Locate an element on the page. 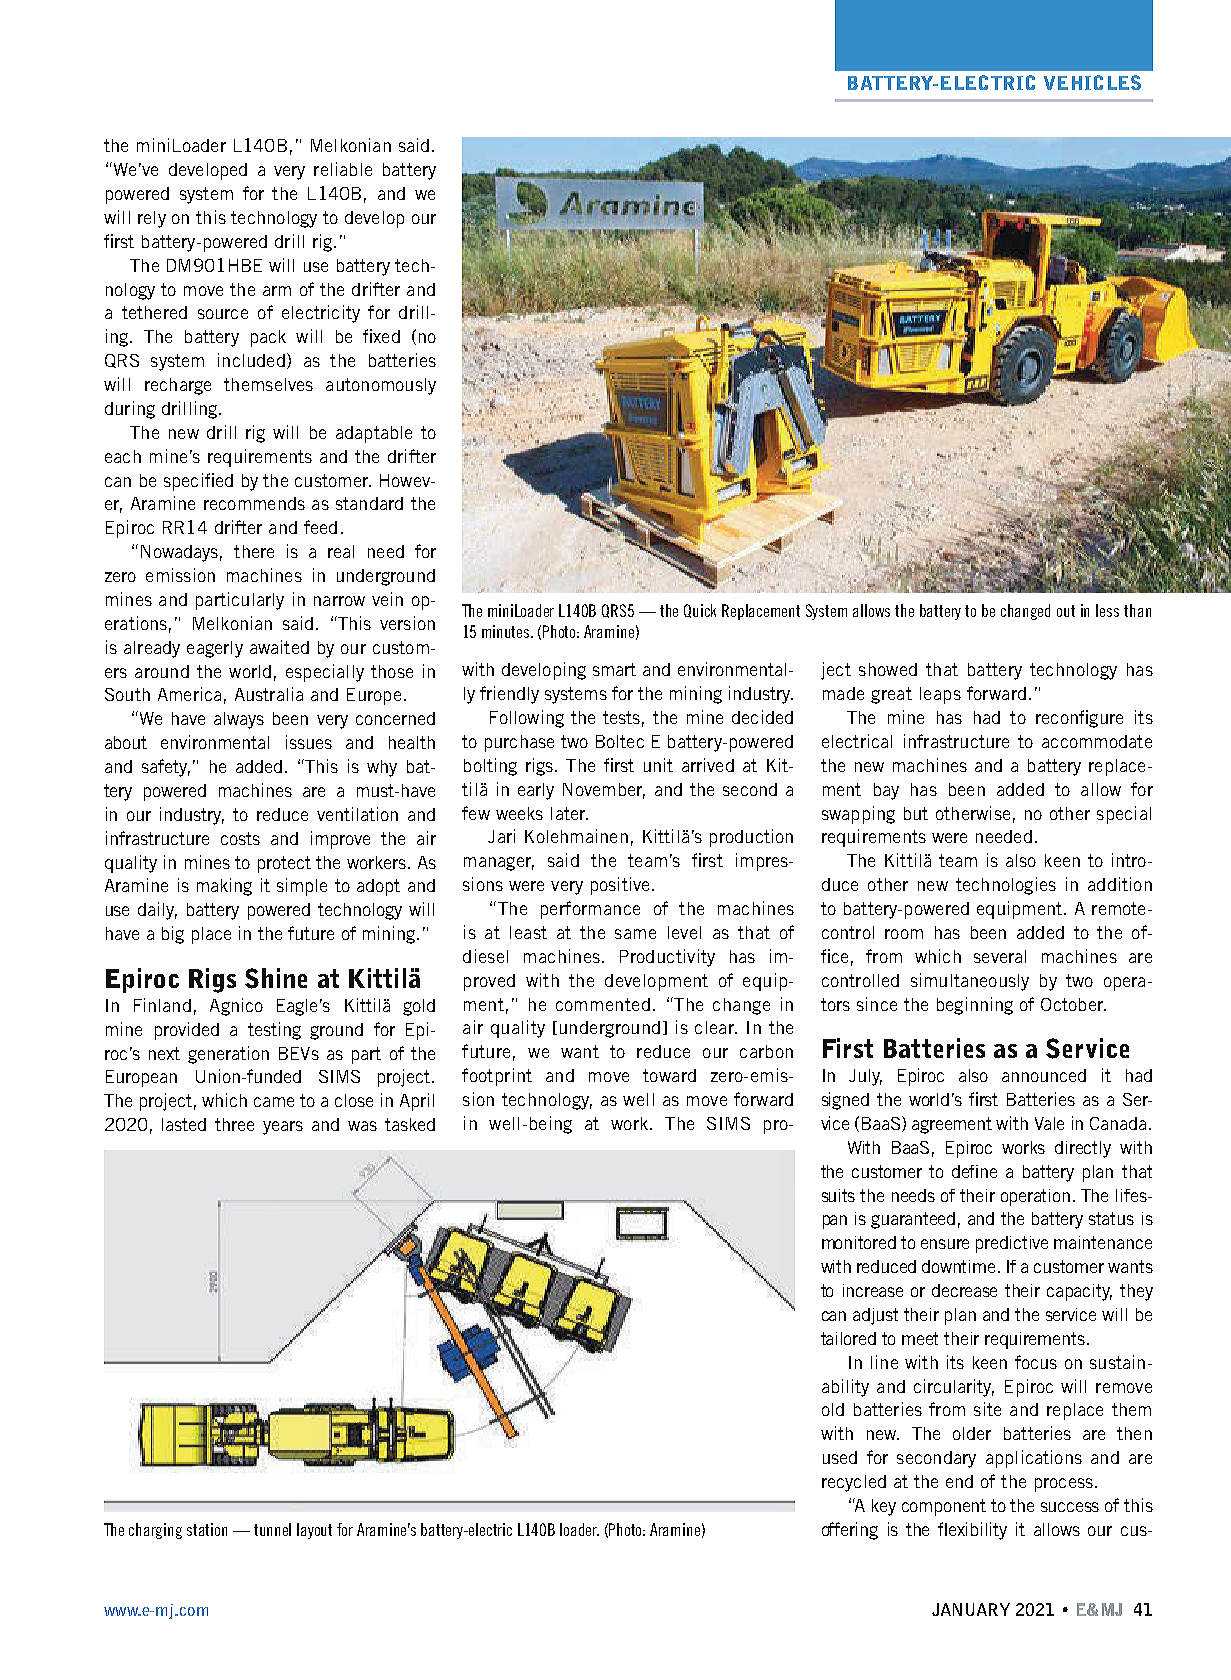  offering is located at coordinates (850, 1531).
